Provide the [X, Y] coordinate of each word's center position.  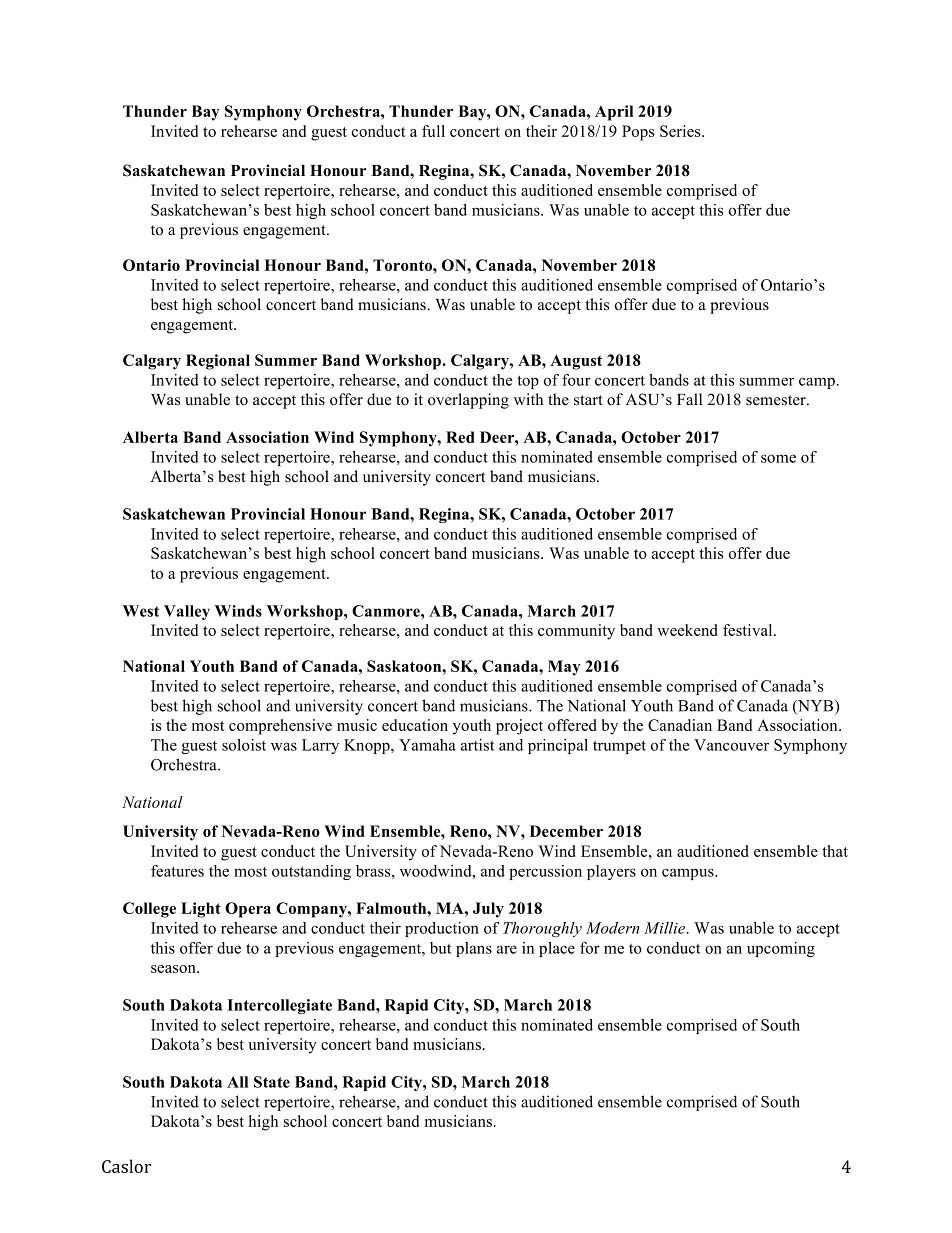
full [433, 131]
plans [474, 949]
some [778, 458]
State [272, 1082]
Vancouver [731, 745]
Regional [218, 362]
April [614, 113]
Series [681, 131]
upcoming [781, 949]
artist [478, 745]
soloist [244, 745]
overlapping [468, 401]
